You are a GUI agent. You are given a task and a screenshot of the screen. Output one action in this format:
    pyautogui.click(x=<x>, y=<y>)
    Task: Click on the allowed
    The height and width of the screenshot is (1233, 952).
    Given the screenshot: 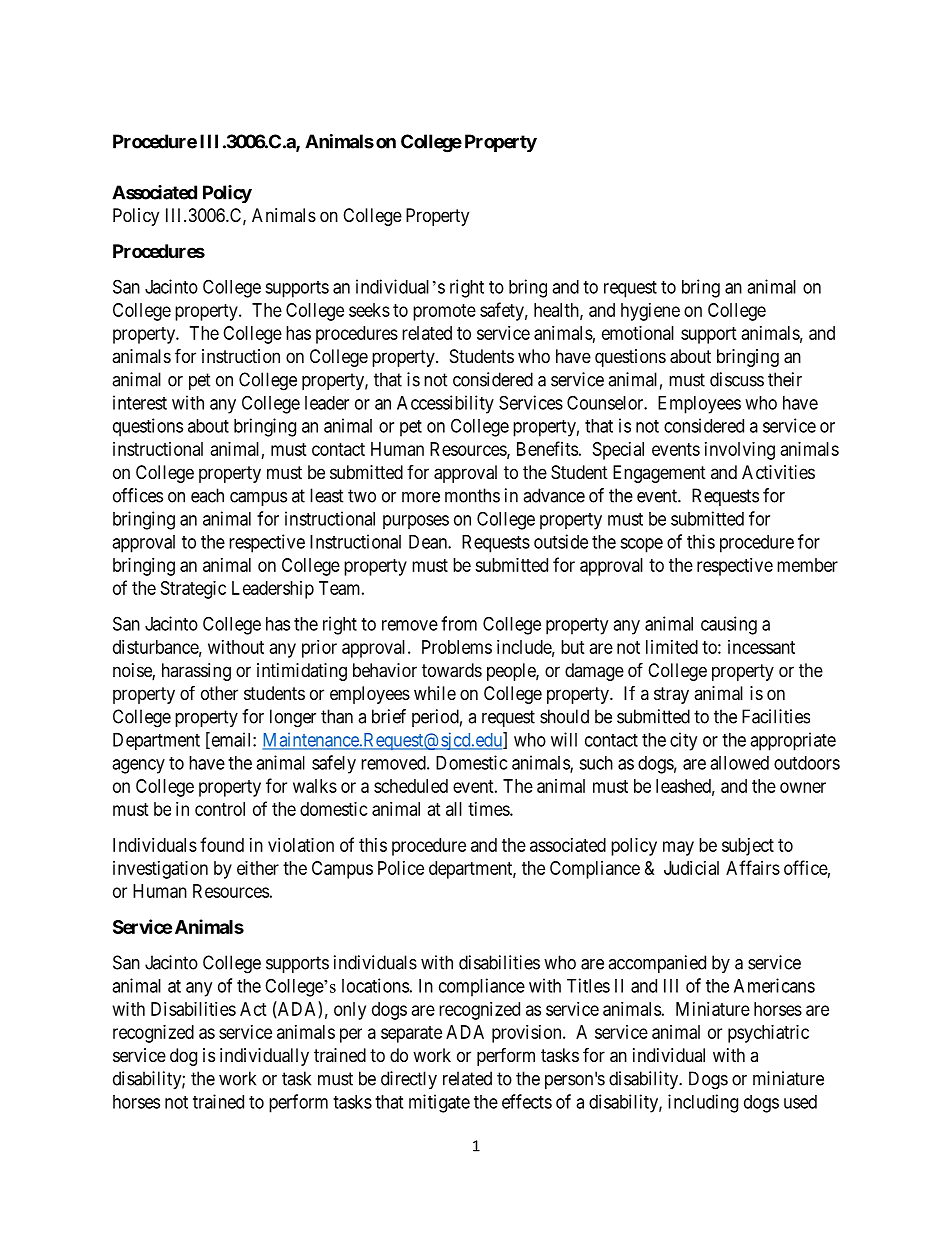 What is the action you would take?
    pyautogui.click(x=739, y=763)
